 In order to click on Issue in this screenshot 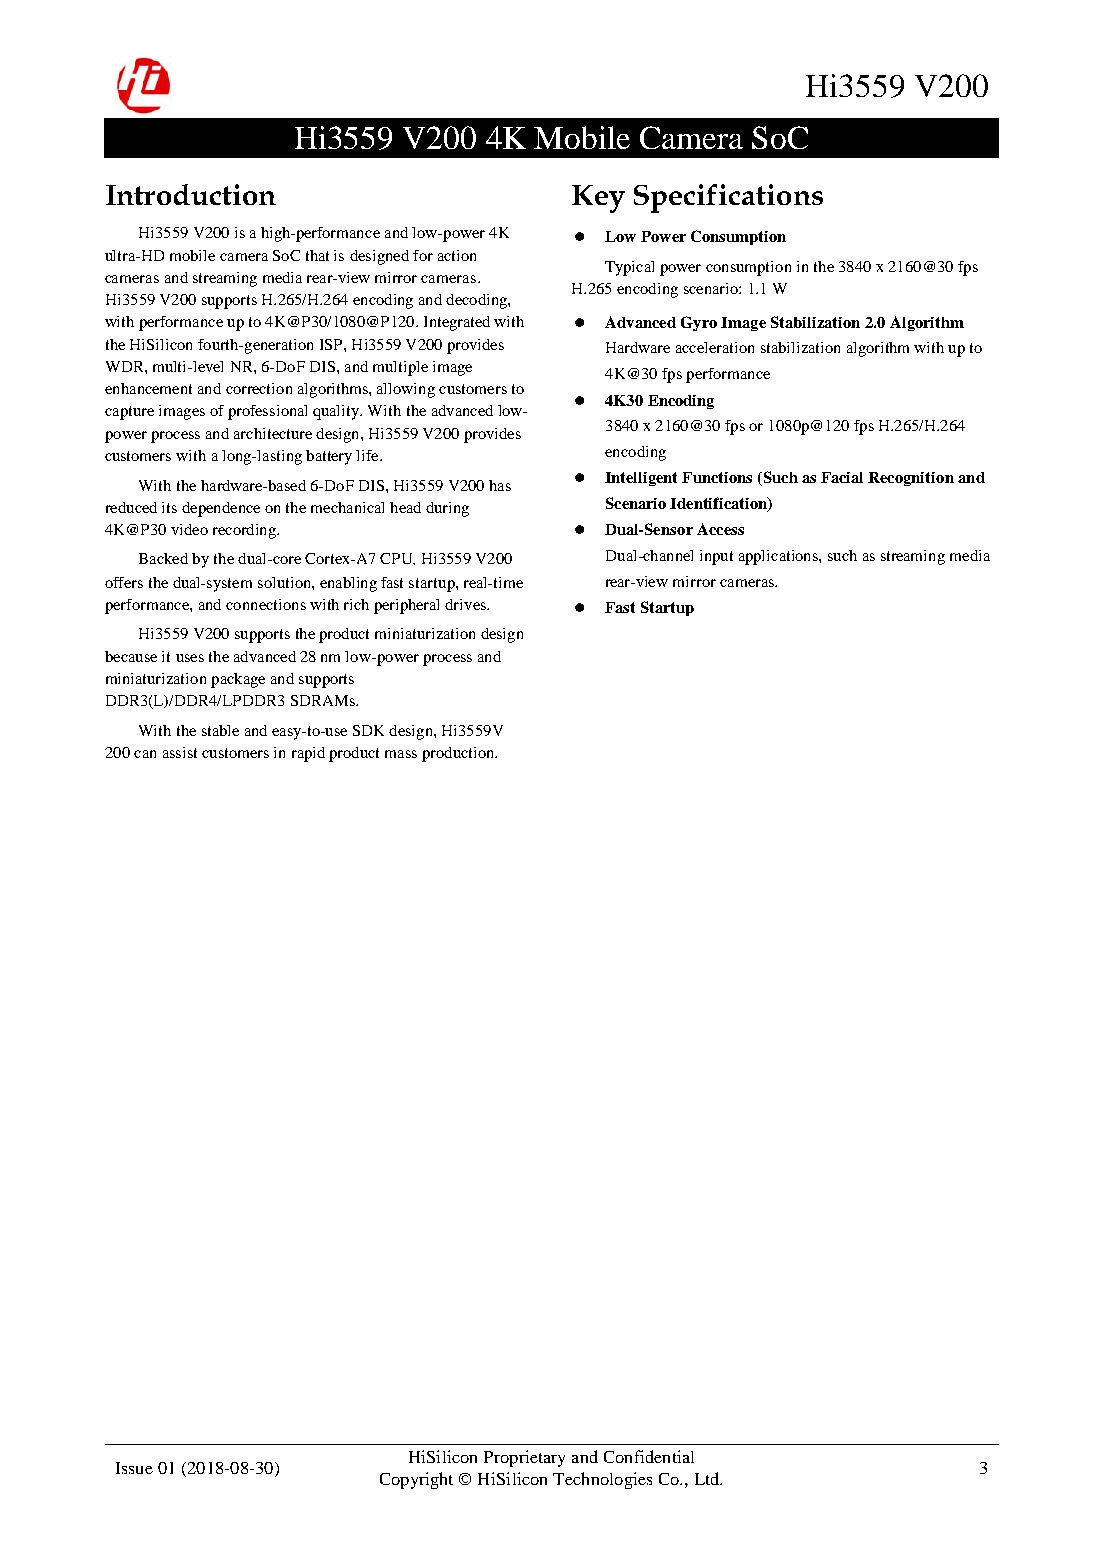, I will do `click(134, 1468)`.
